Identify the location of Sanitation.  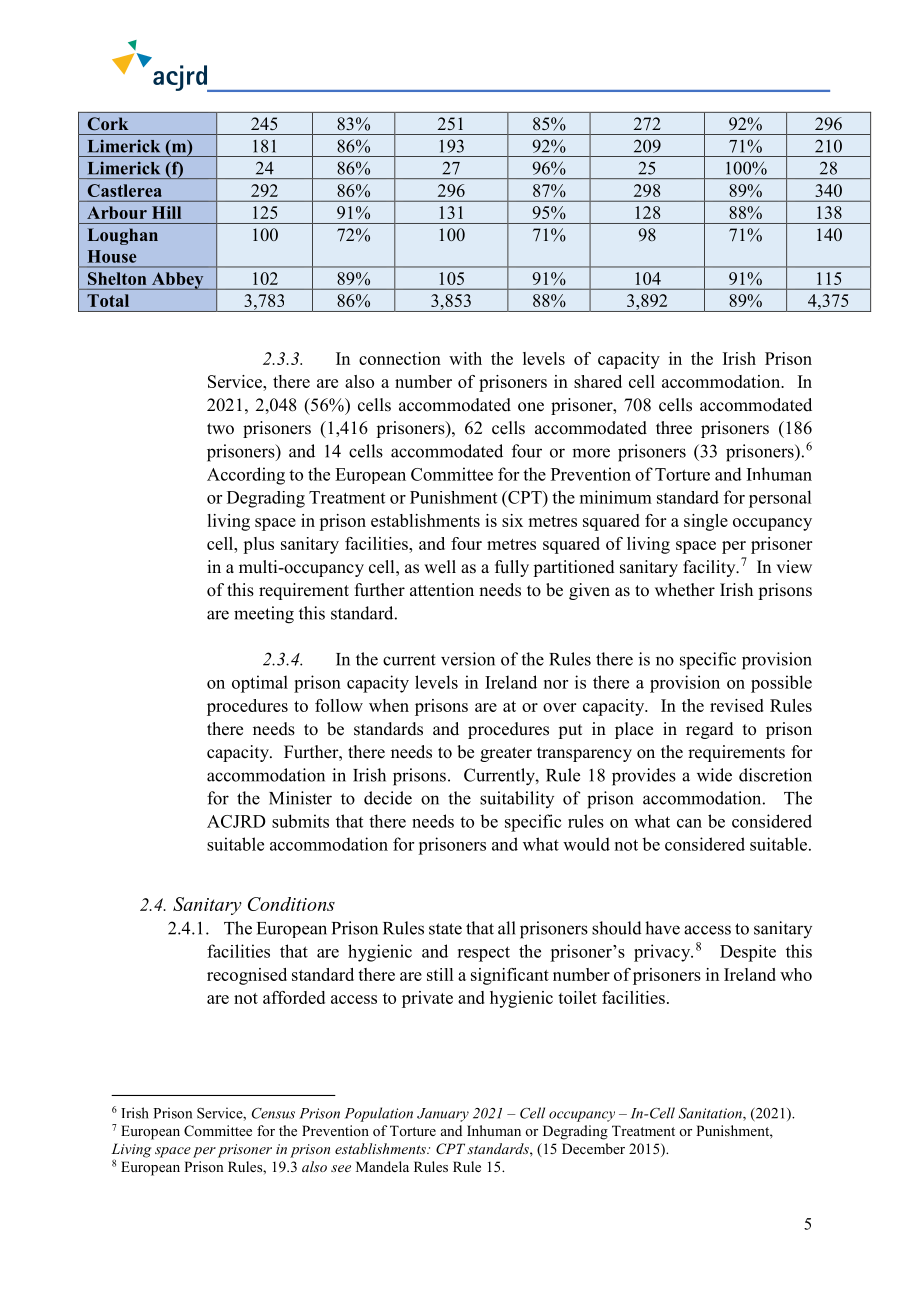
(711, 1114).
